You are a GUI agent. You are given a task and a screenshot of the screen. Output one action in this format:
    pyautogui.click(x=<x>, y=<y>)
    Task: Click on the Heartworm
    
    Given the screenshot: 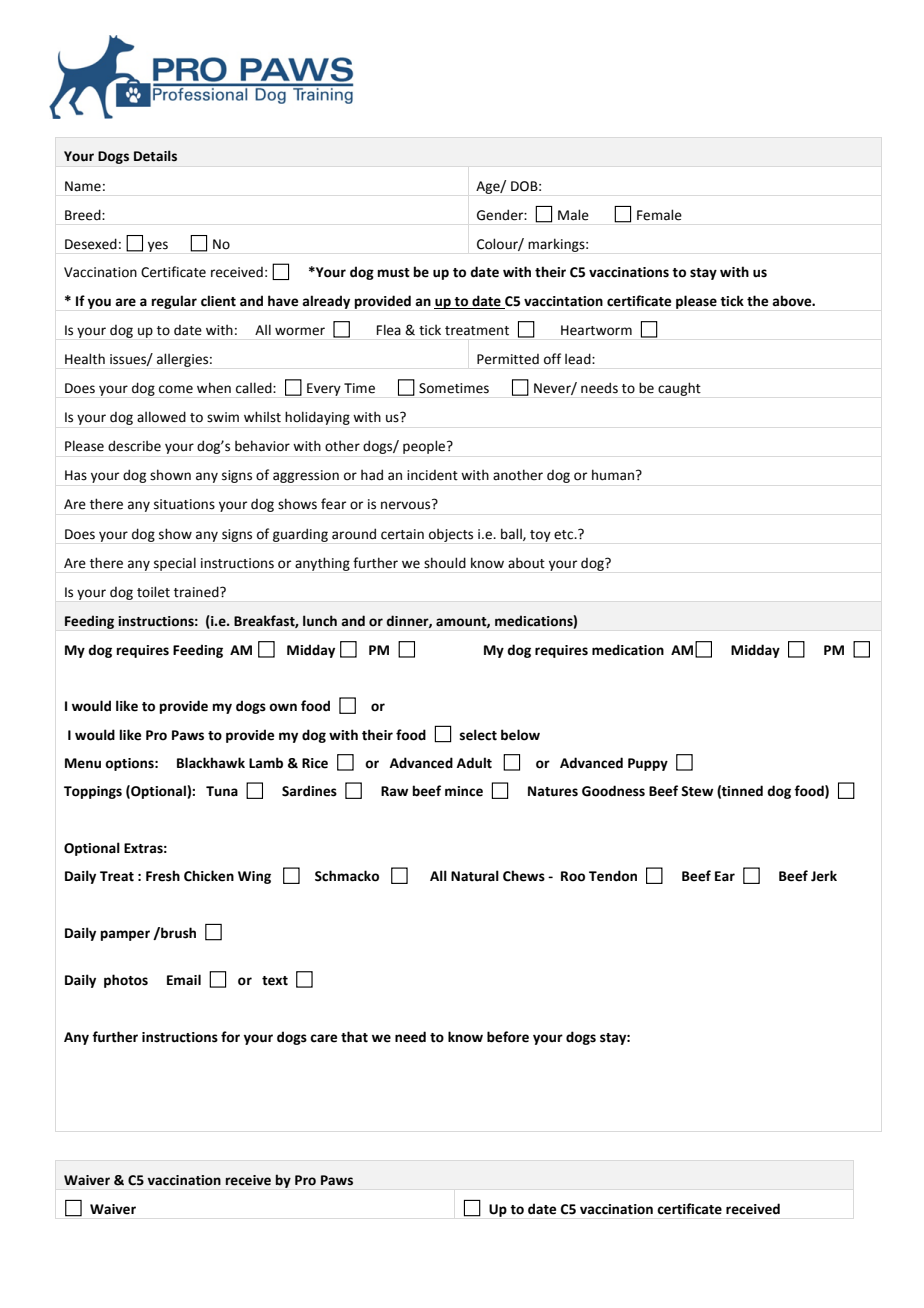 What is the action you would take?
    pyautogui.click(x=596, y=330)
